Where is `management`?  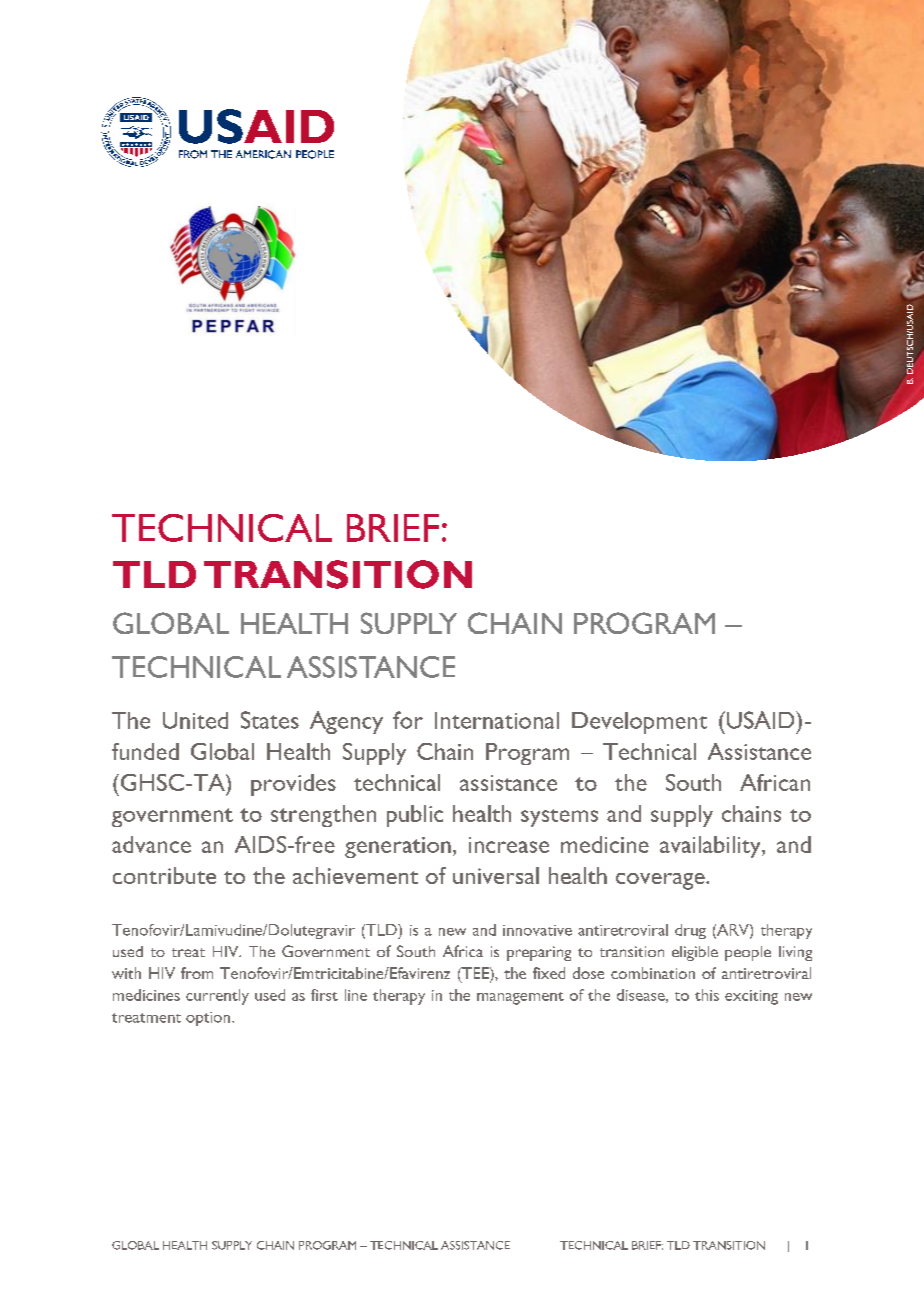
management is located at coordinates (520, 998).
